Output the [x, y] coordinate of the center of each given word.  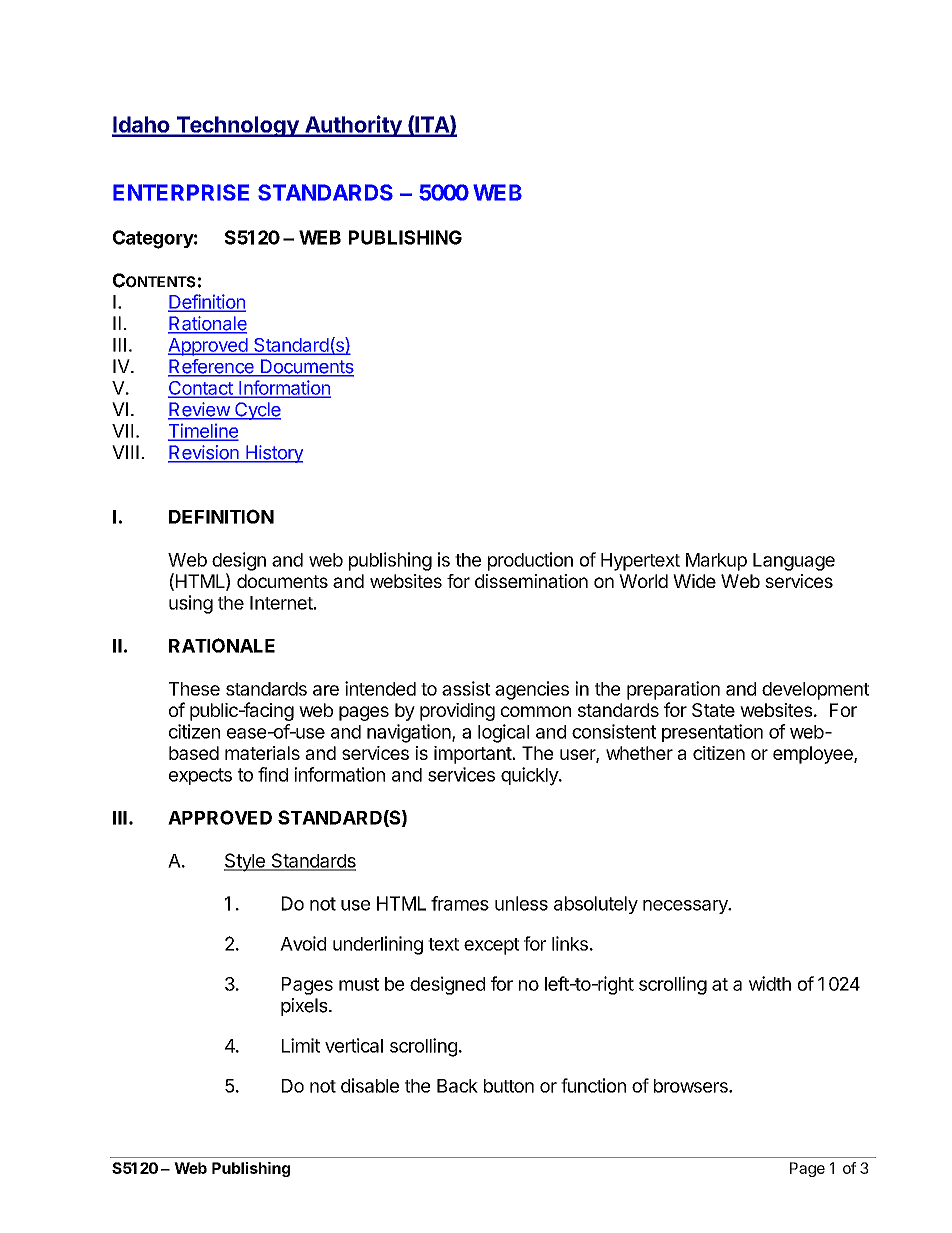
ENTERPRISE [181, 192]
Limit [301, 1045]
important [473, 755]
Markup [716, 562]
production [530, 561]
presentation [712, 733]
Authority [353, 126]
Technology [237, 126]
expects [200, 776]
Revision [204, 453]
